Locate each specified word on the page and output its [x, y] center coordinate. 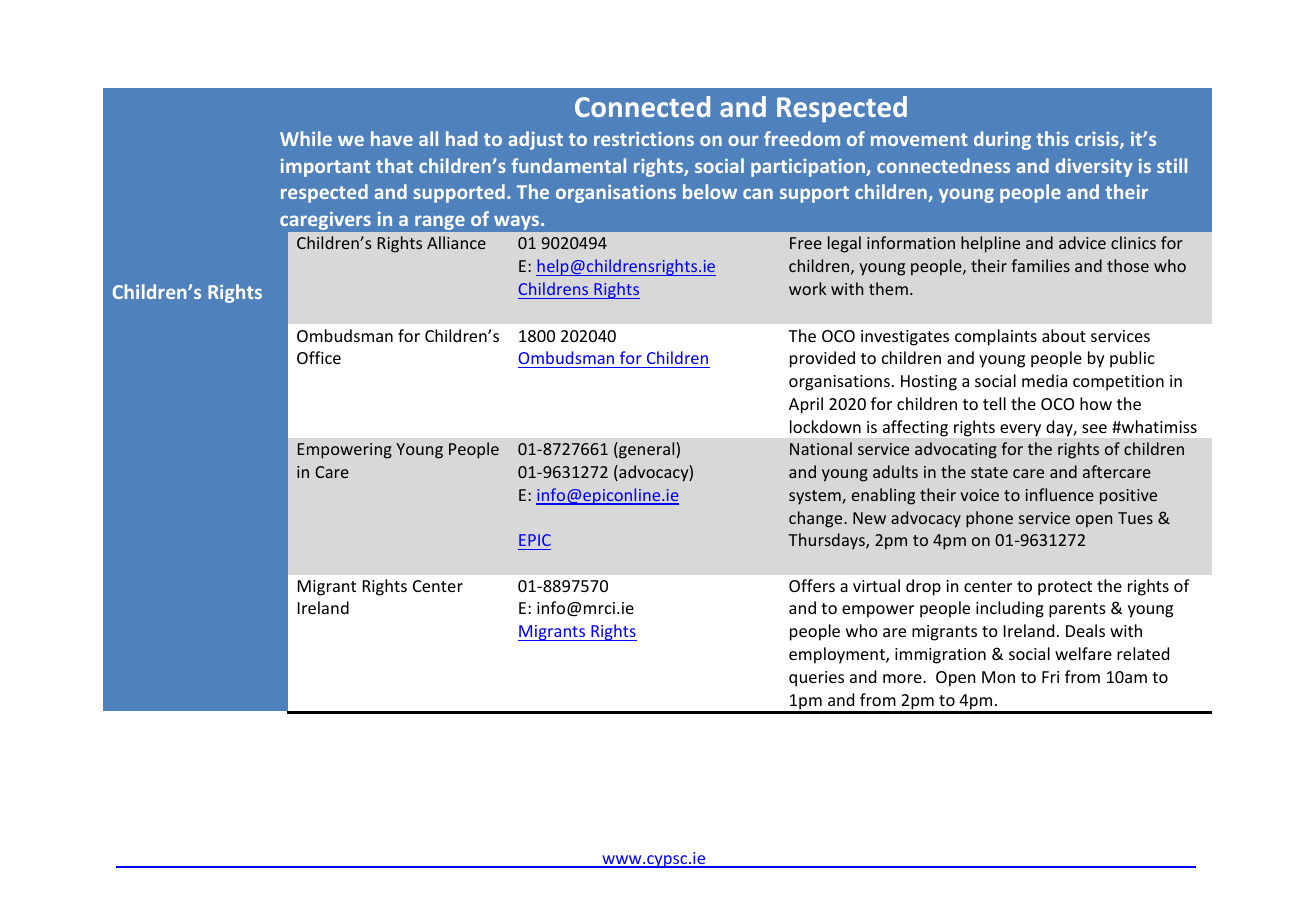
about [1064, 335]
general [647, 450]
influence [1060, 494]
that [394, 165]
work [807, 288]
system [816, 497]
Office [319, 357]
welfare [1083, 653]
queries [816, 679]
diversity [1094, 167]
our [743, 140]
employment [838, 655]
